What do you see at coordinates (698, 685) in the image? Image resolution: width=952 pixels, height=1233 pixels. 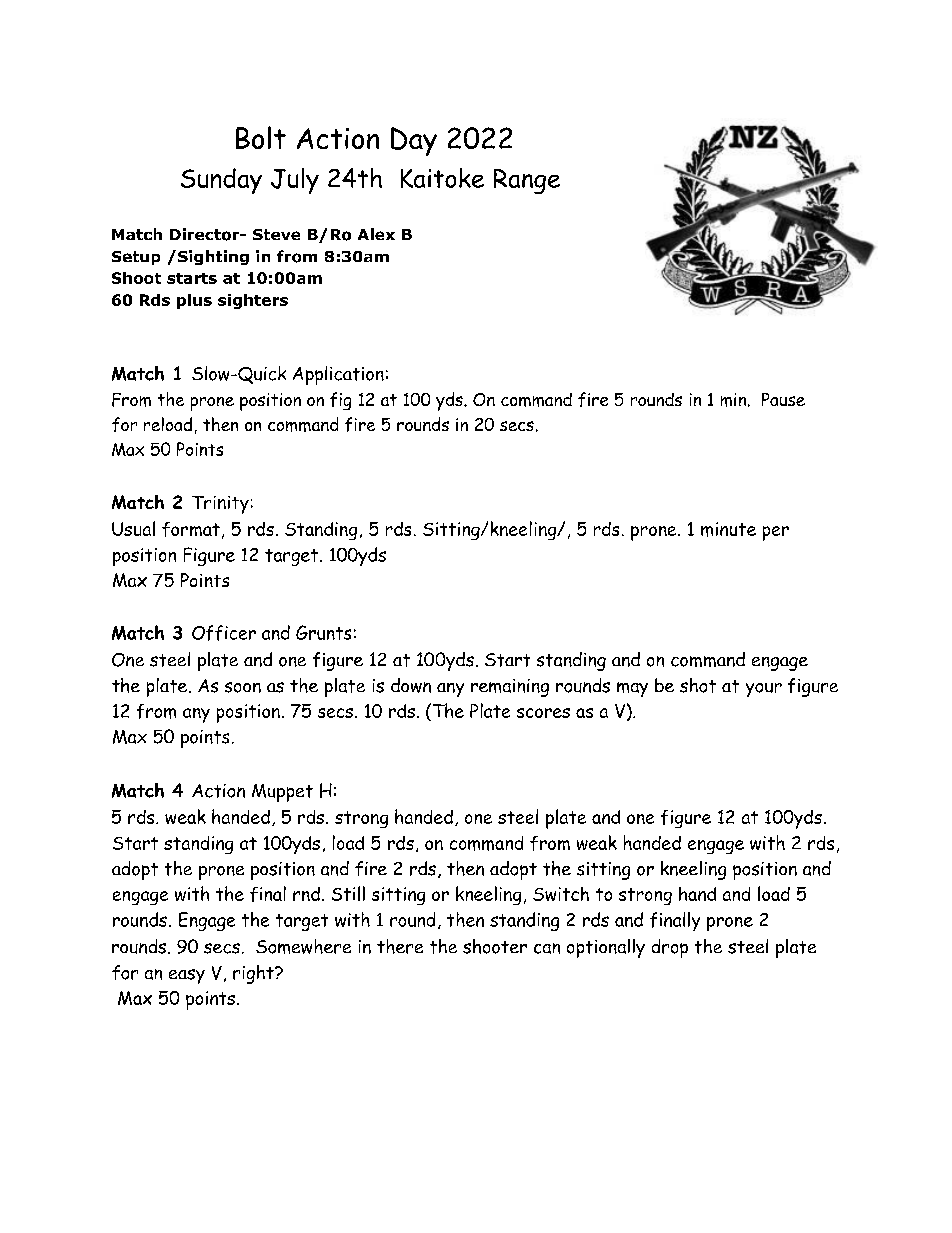 I see `shot` at bounding box center [698, 685].
